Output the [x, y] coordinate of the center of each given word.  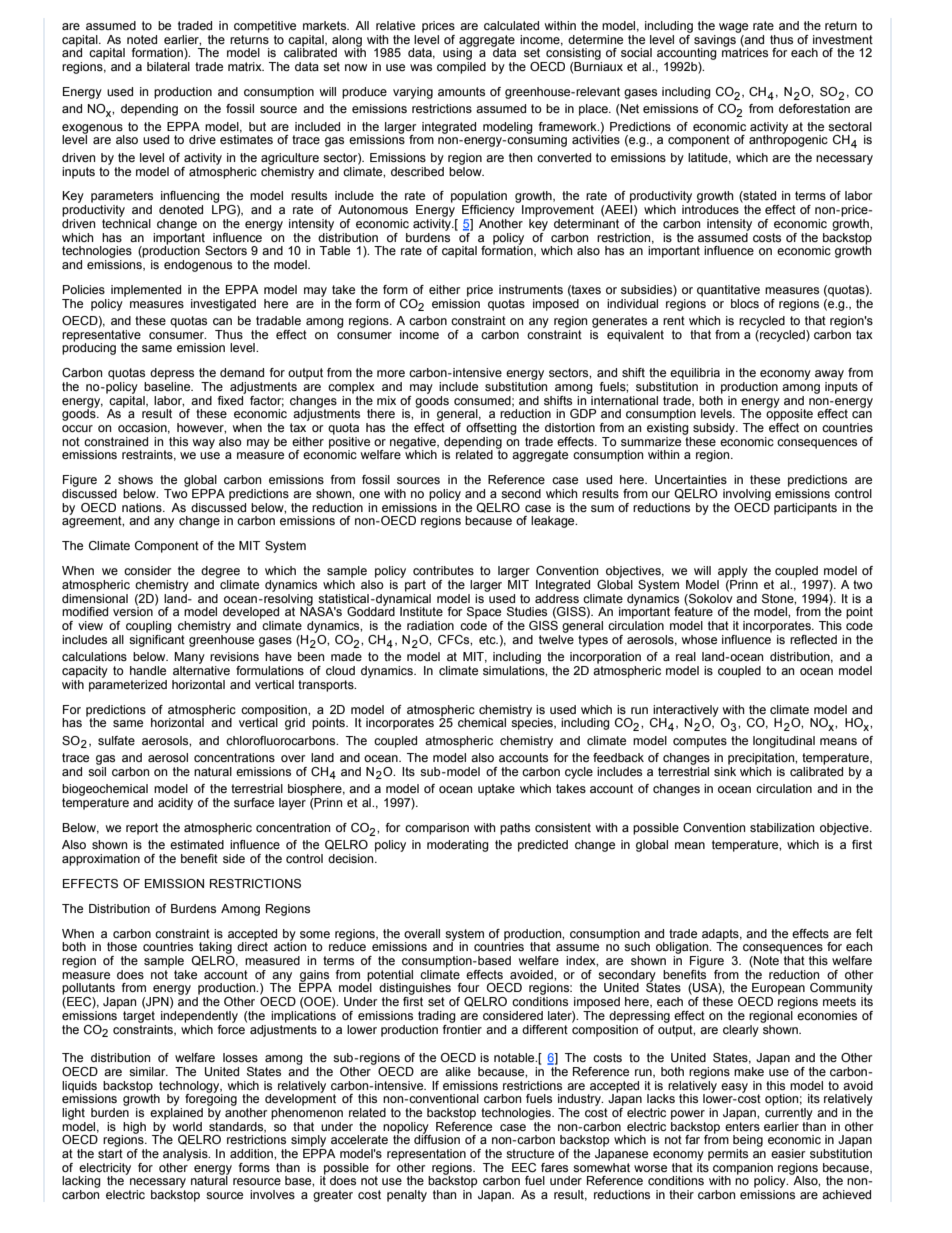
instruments [531, 289]
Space [484, 613]
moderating [458, 846]
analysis [186, 1155]
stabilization [782, 827]
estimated [197, 844]
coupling [149, 627]
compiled [461, 68]
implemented [146, 291]
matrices [745, 51]
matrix [246, 66]
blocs [745, 303]
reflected [813, 639]
